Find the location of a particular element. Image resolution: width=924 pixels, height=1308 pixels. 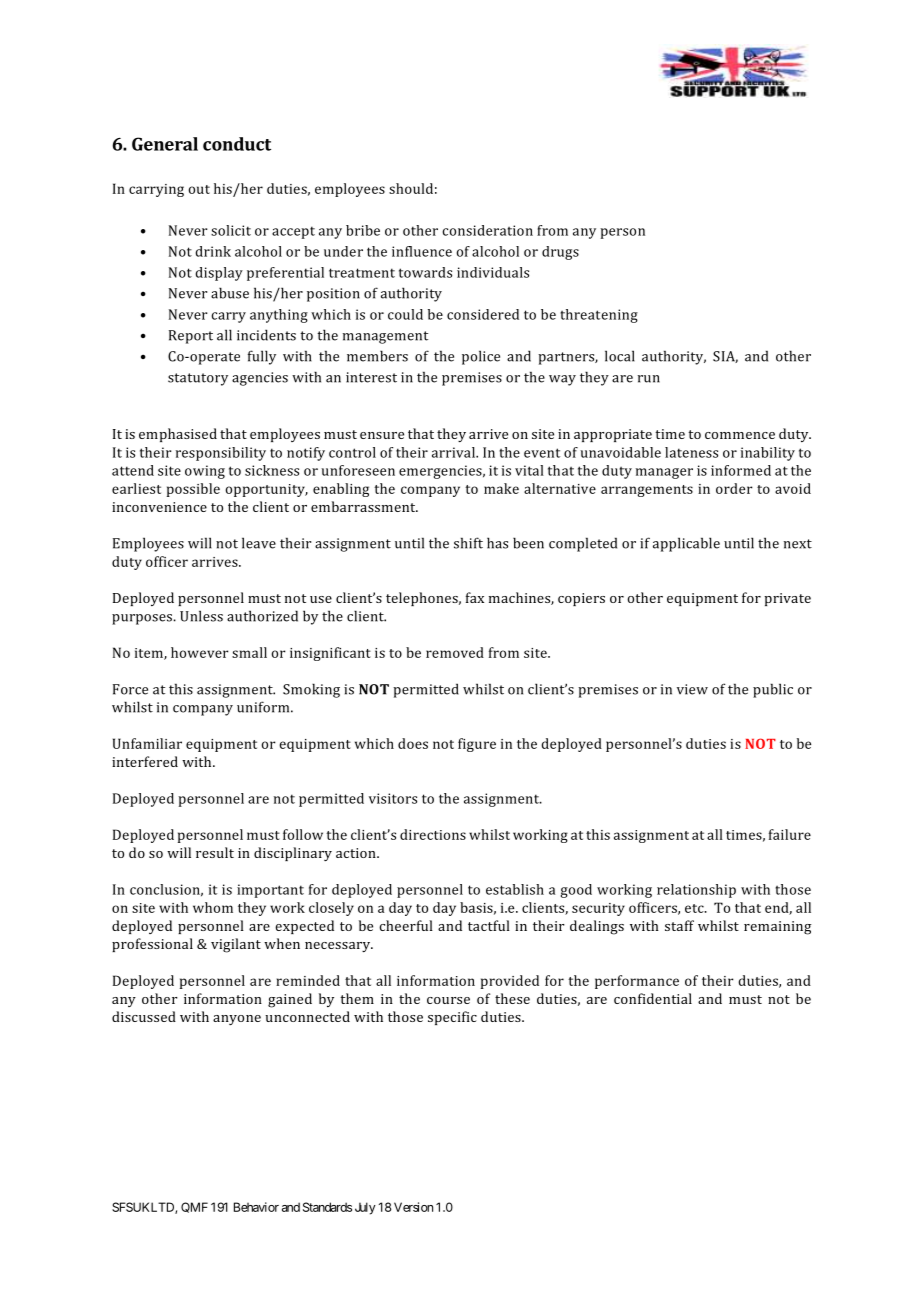

result is located at coordinates (215, 852).
